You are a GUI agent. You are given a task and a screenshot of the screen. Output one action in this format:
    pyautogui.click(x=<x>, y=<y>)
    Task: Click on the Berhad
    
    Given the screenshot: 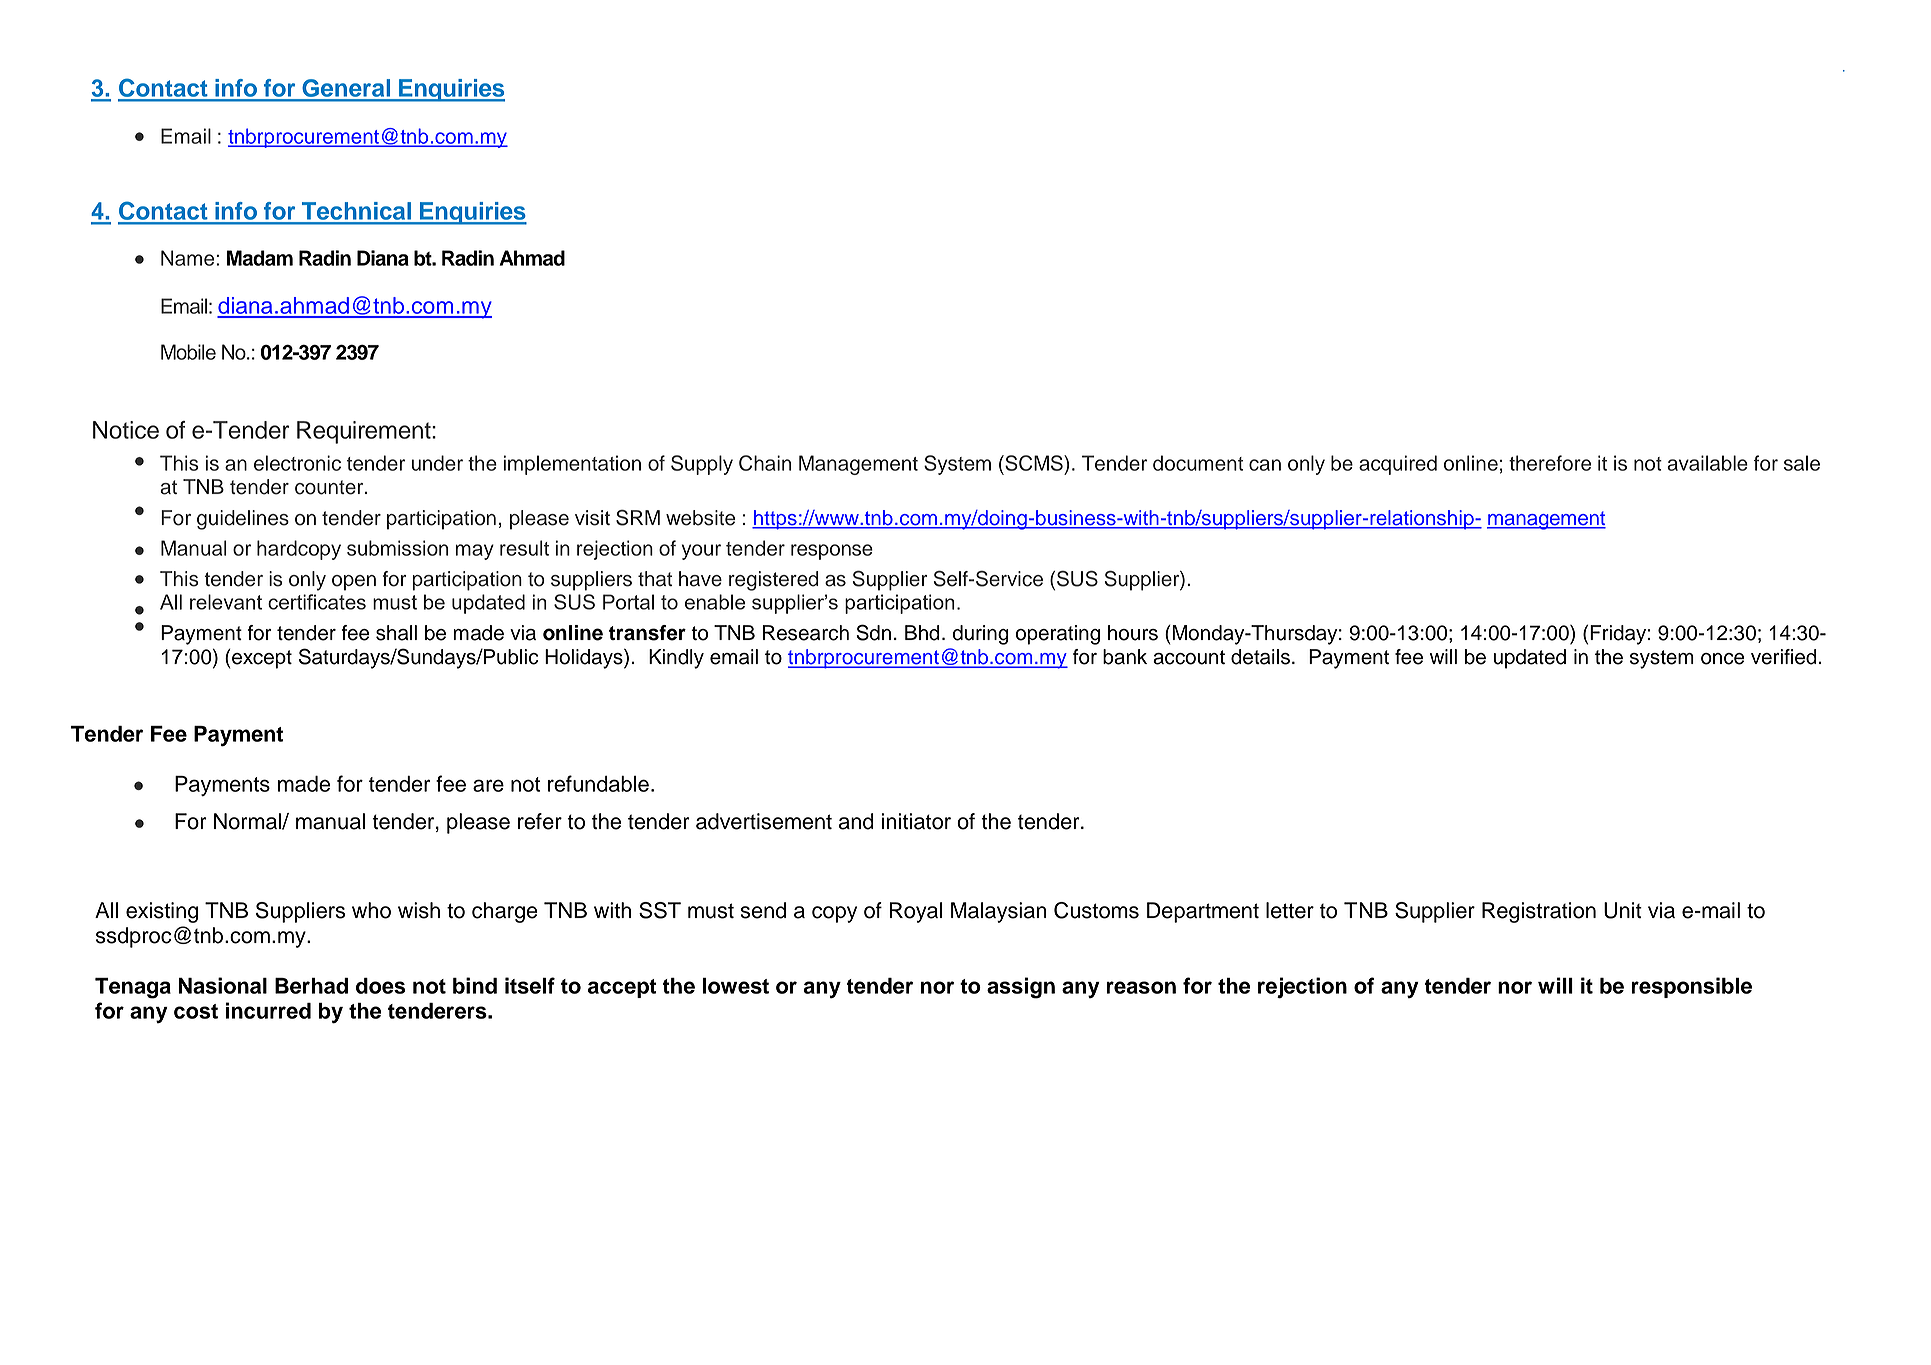 What is the action you would take?
    pyautogui.click(x=311, y=986)
